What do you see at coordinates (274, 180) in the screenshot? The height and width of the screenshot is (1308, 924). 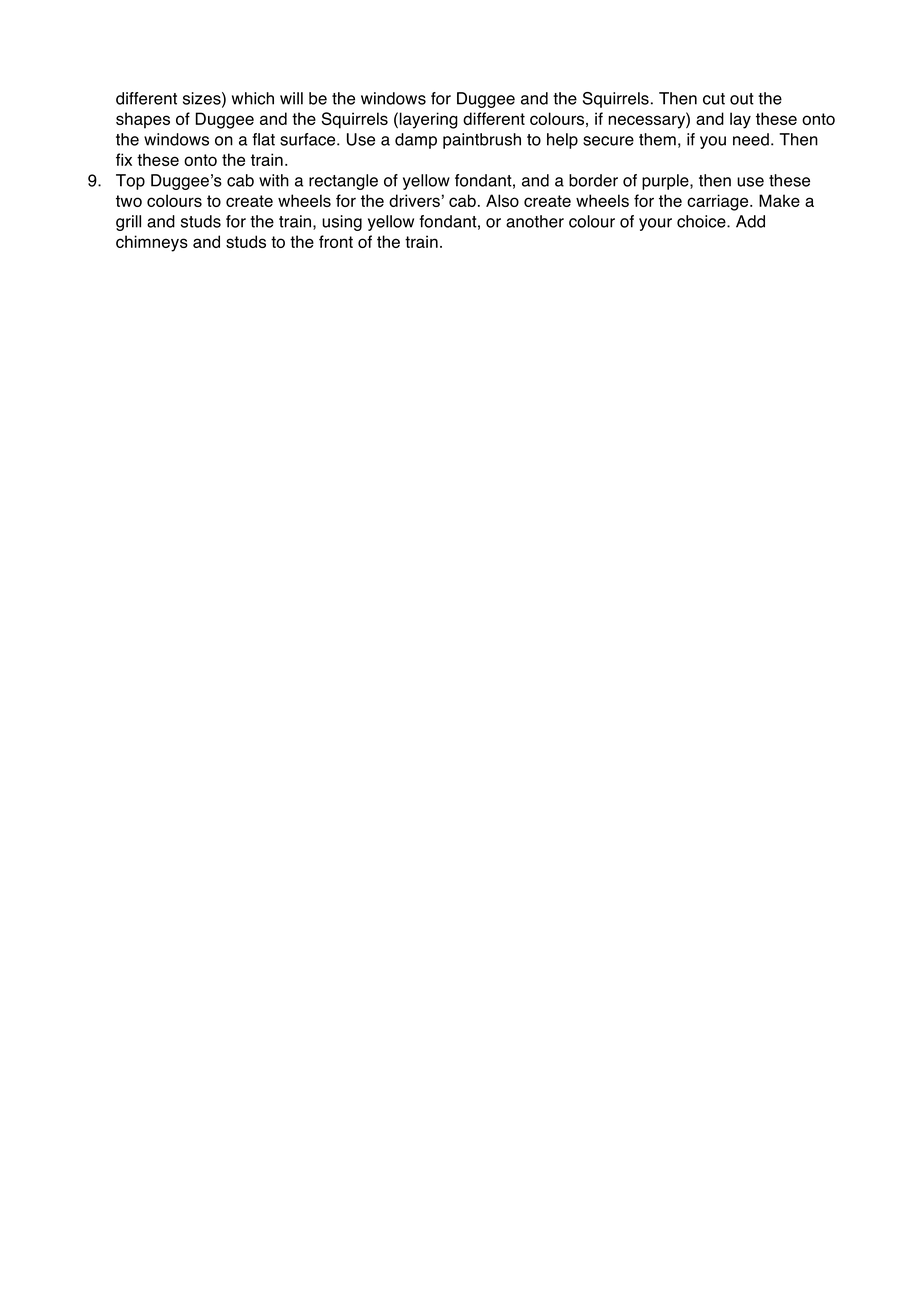 I see `with` at bounding box center [274, 180].
